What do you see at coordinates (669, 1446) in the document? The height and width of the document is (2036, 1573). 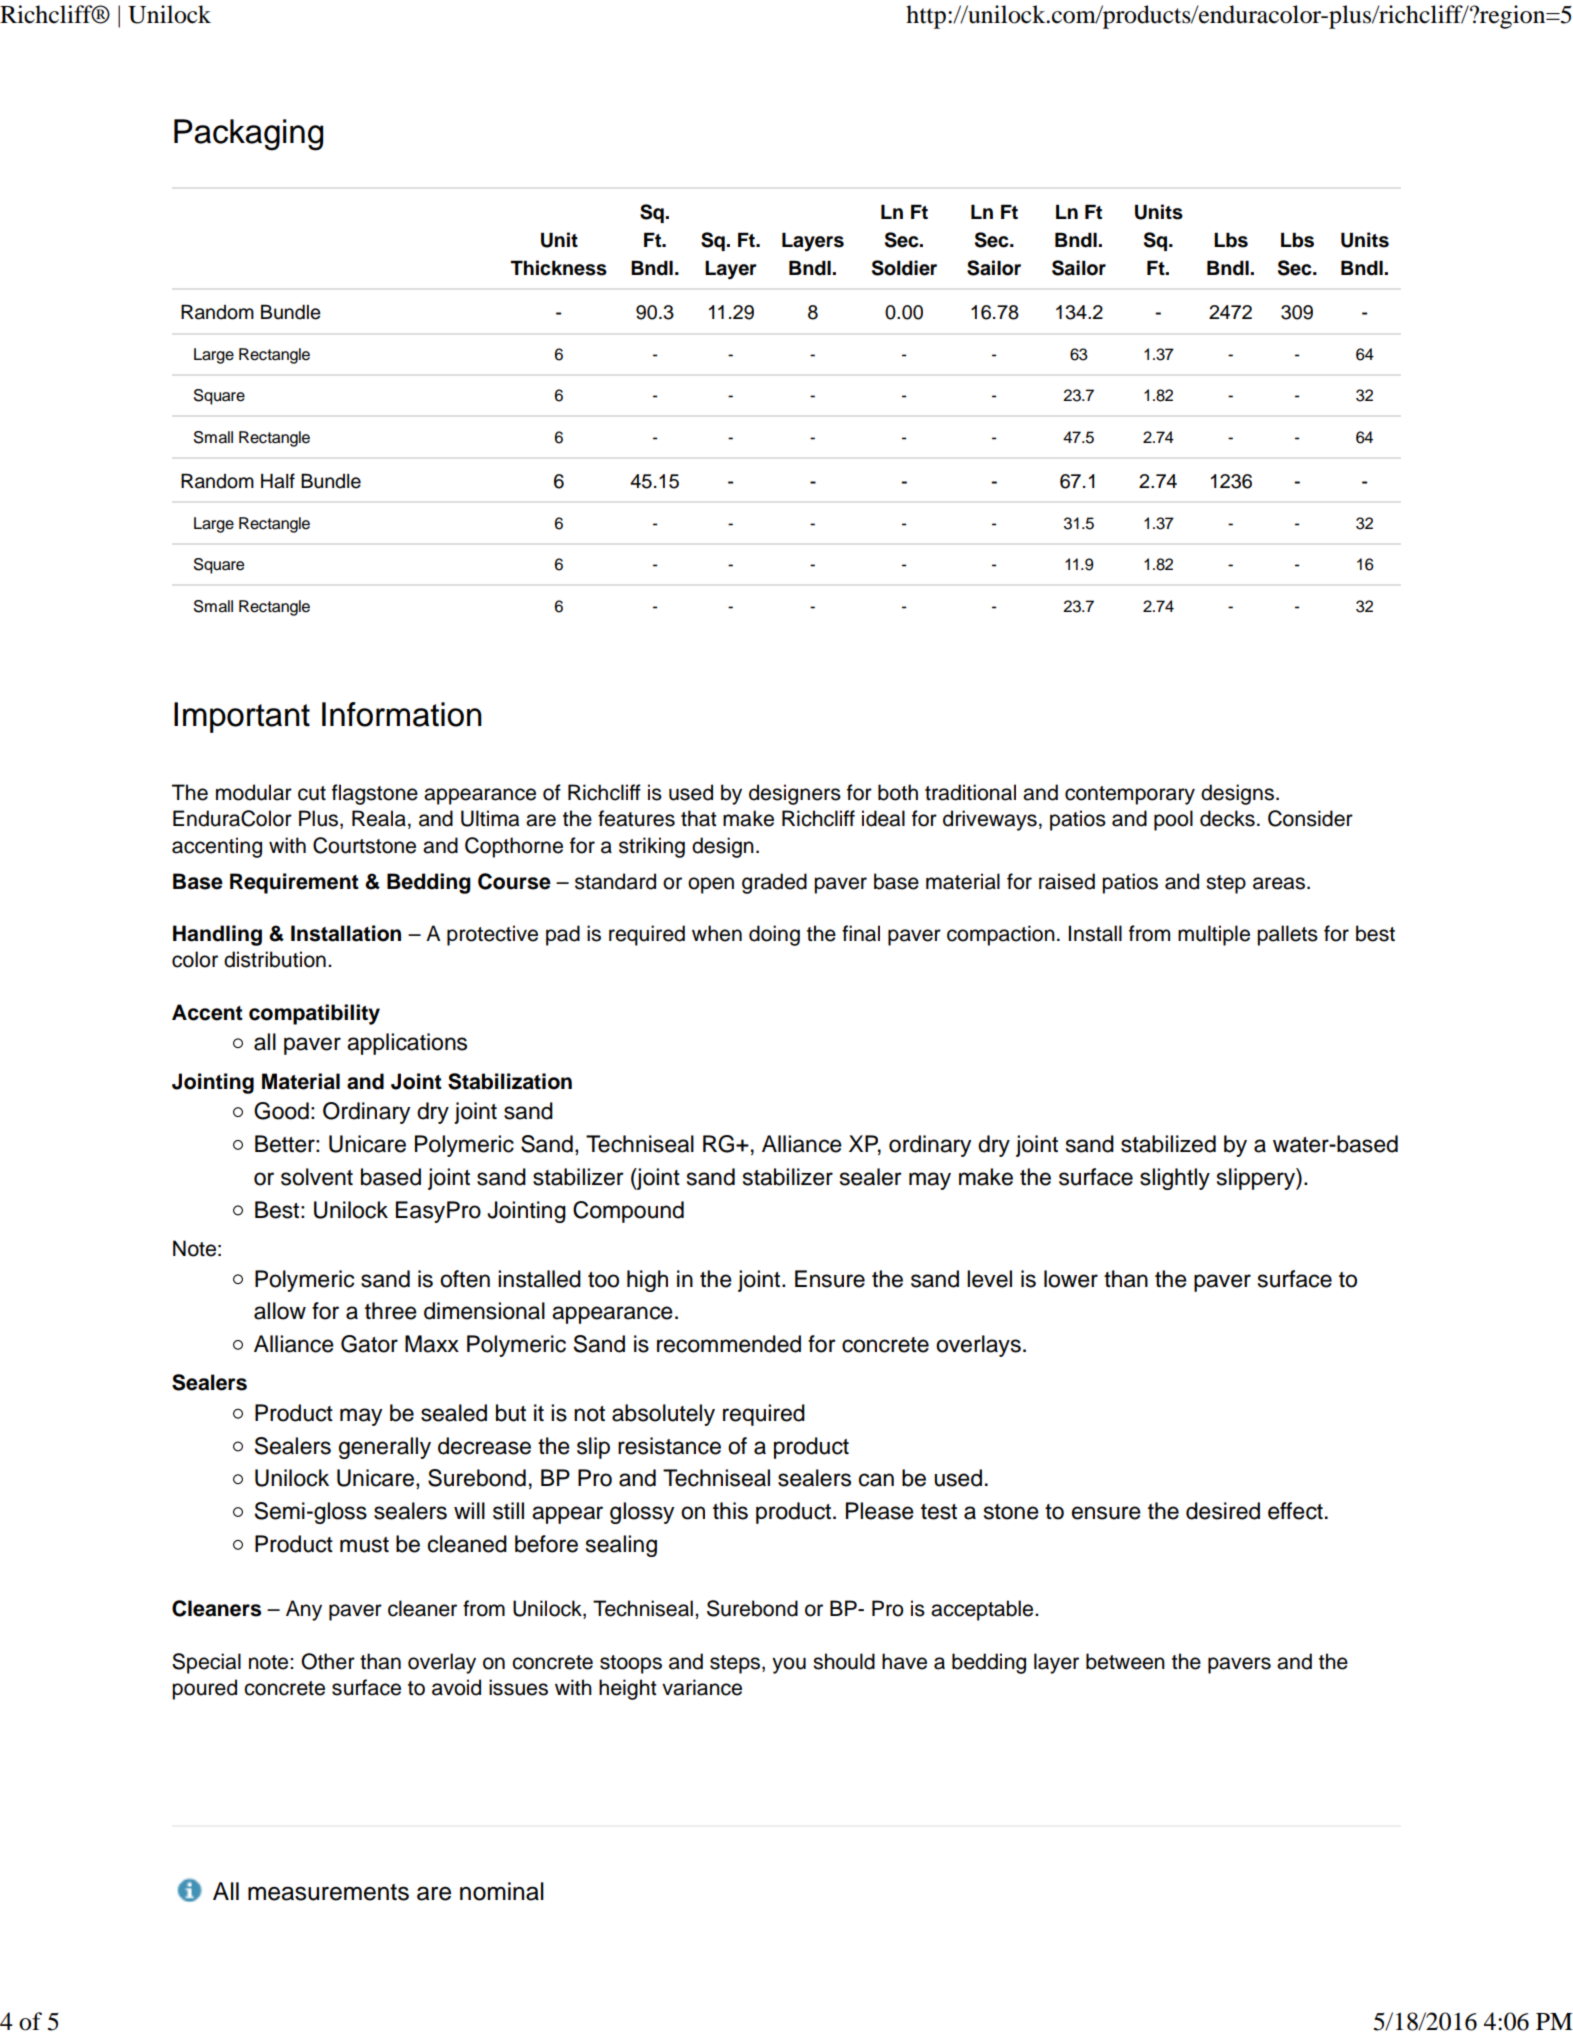 I see `resistance` at bounding box center [669, 1446].
